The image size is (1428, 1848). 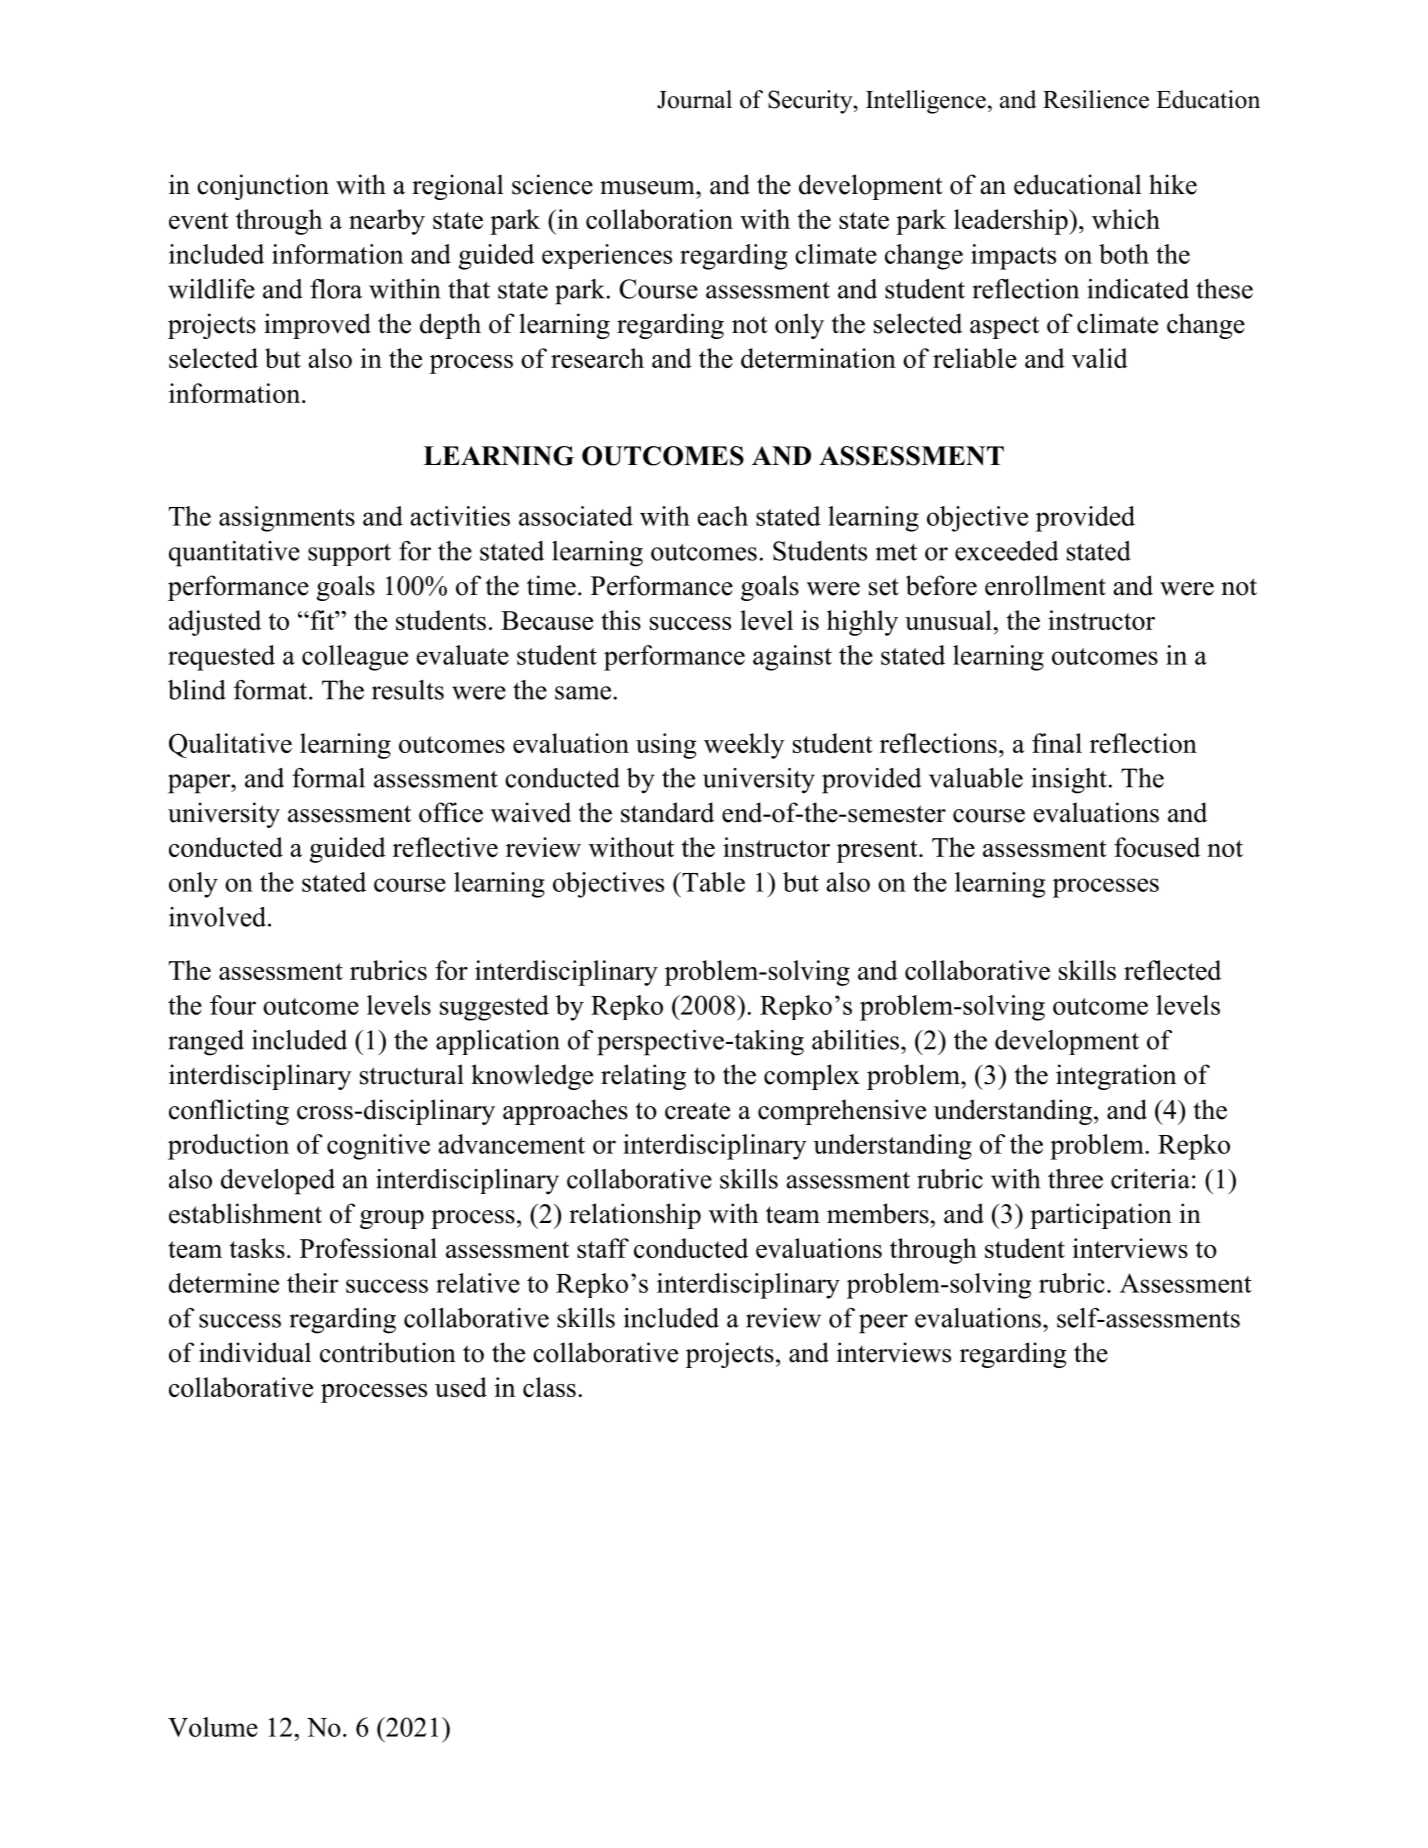 I want to click on Resilience, so click(x=1096, y=99).
